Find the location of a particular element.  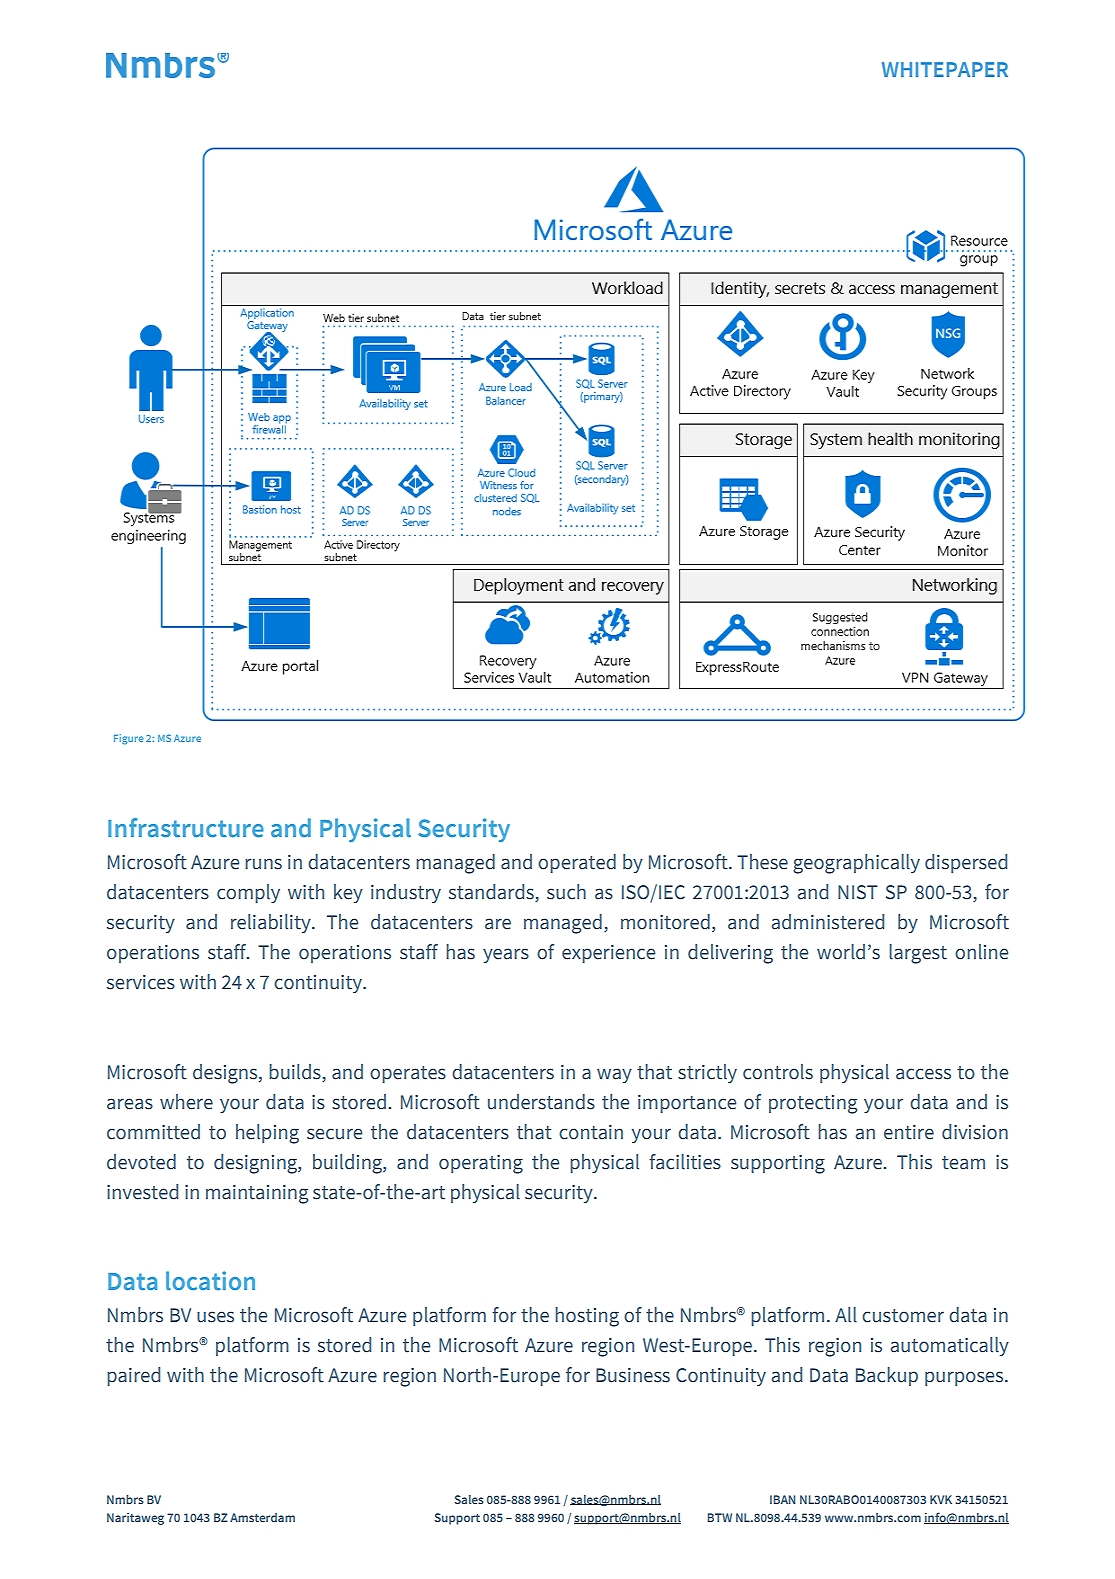

These is located at coordinates (762, 862).
